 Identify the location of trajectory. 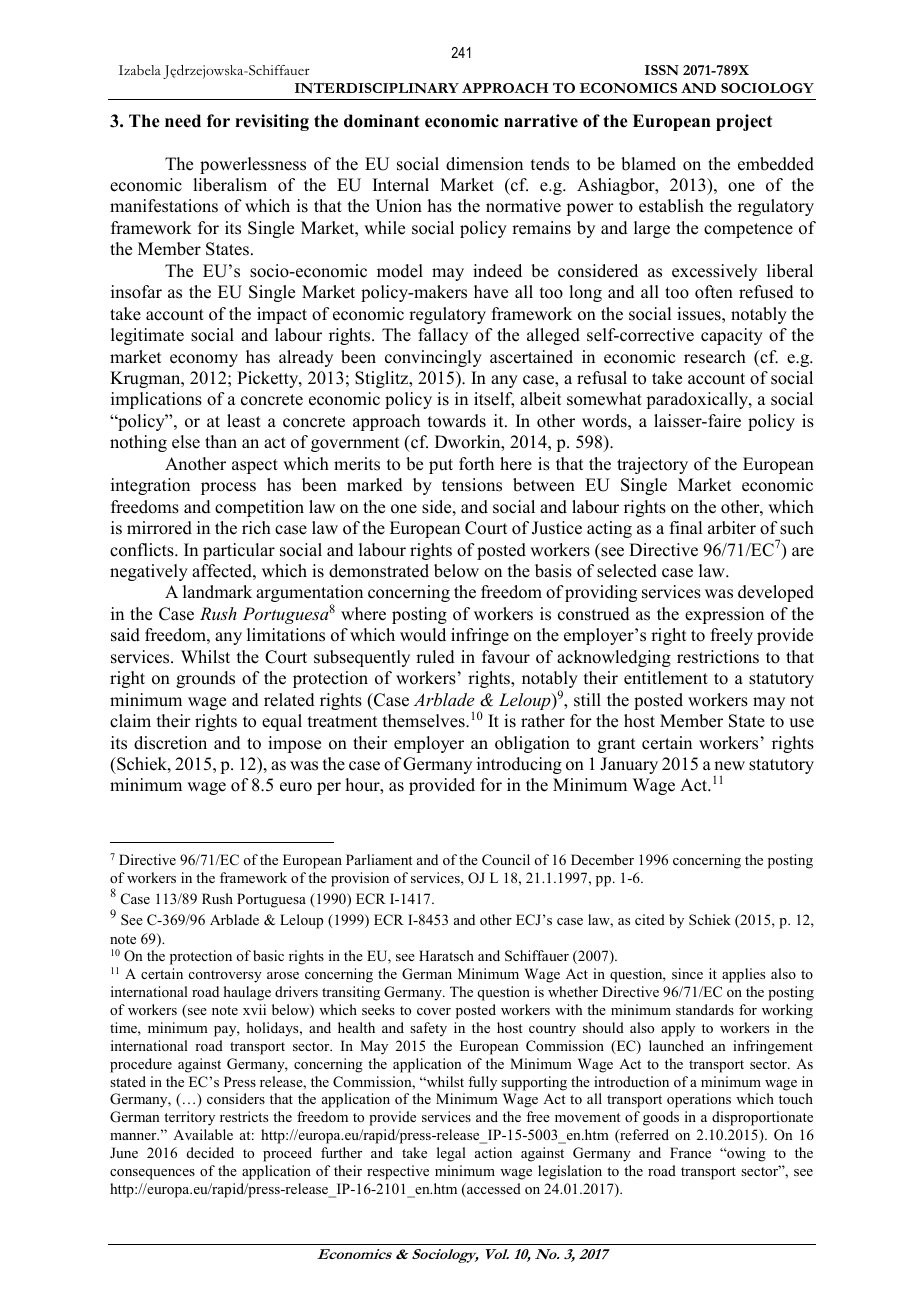
(652, 465).
